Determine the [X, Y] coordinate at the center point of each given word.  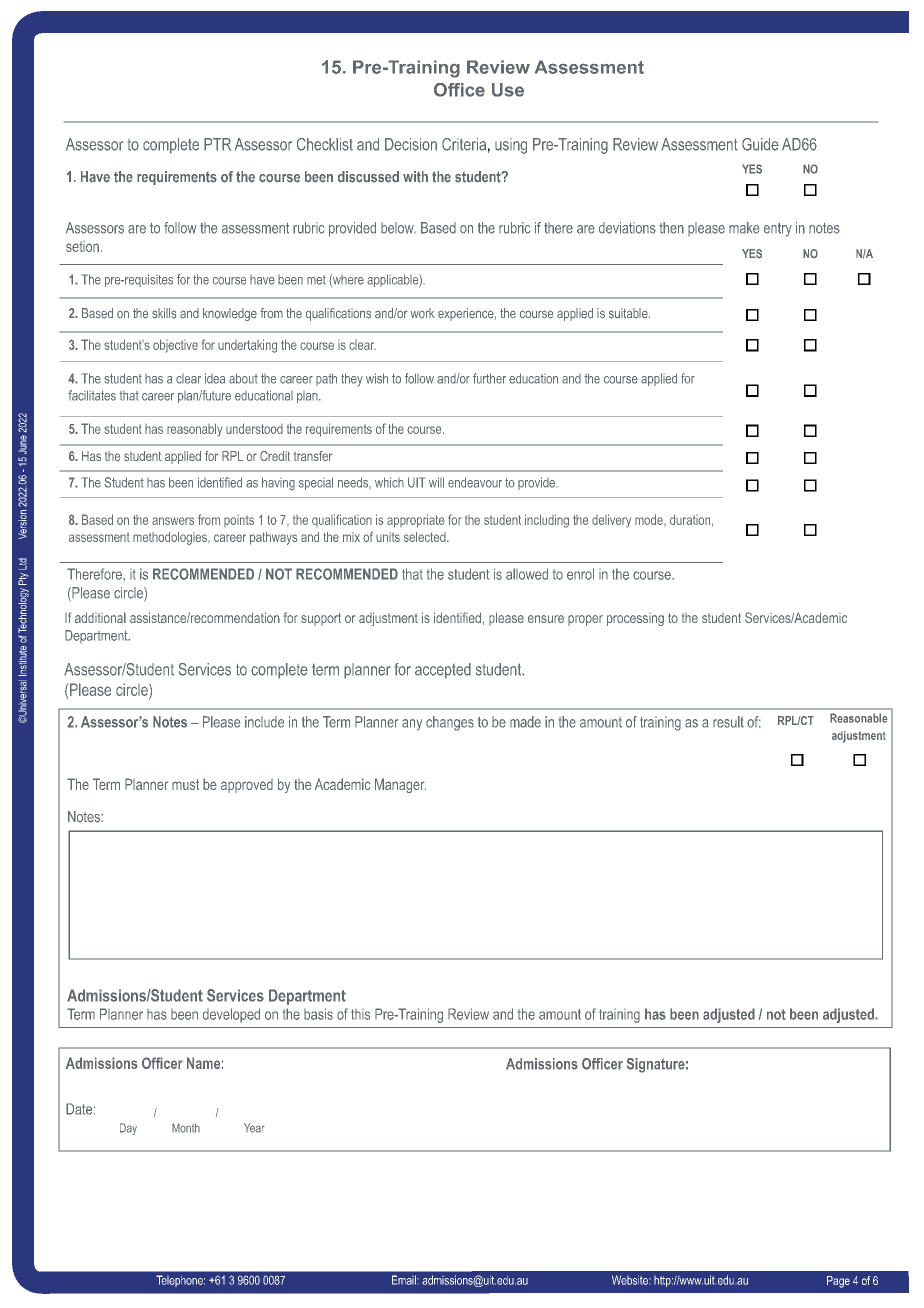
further [489, 378]
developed [231, 1015]
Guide [760, 144]
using [511, 146]
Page [838, 1282]
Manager [400, 785]
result [728, 722]
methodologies [171, 538]
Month [186, 1128]
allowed [527, 574]
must [185, 784]
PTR [217, 144]
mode [650, 520]
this [360, 1014]
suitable [629, 313]
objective [175, 346]
